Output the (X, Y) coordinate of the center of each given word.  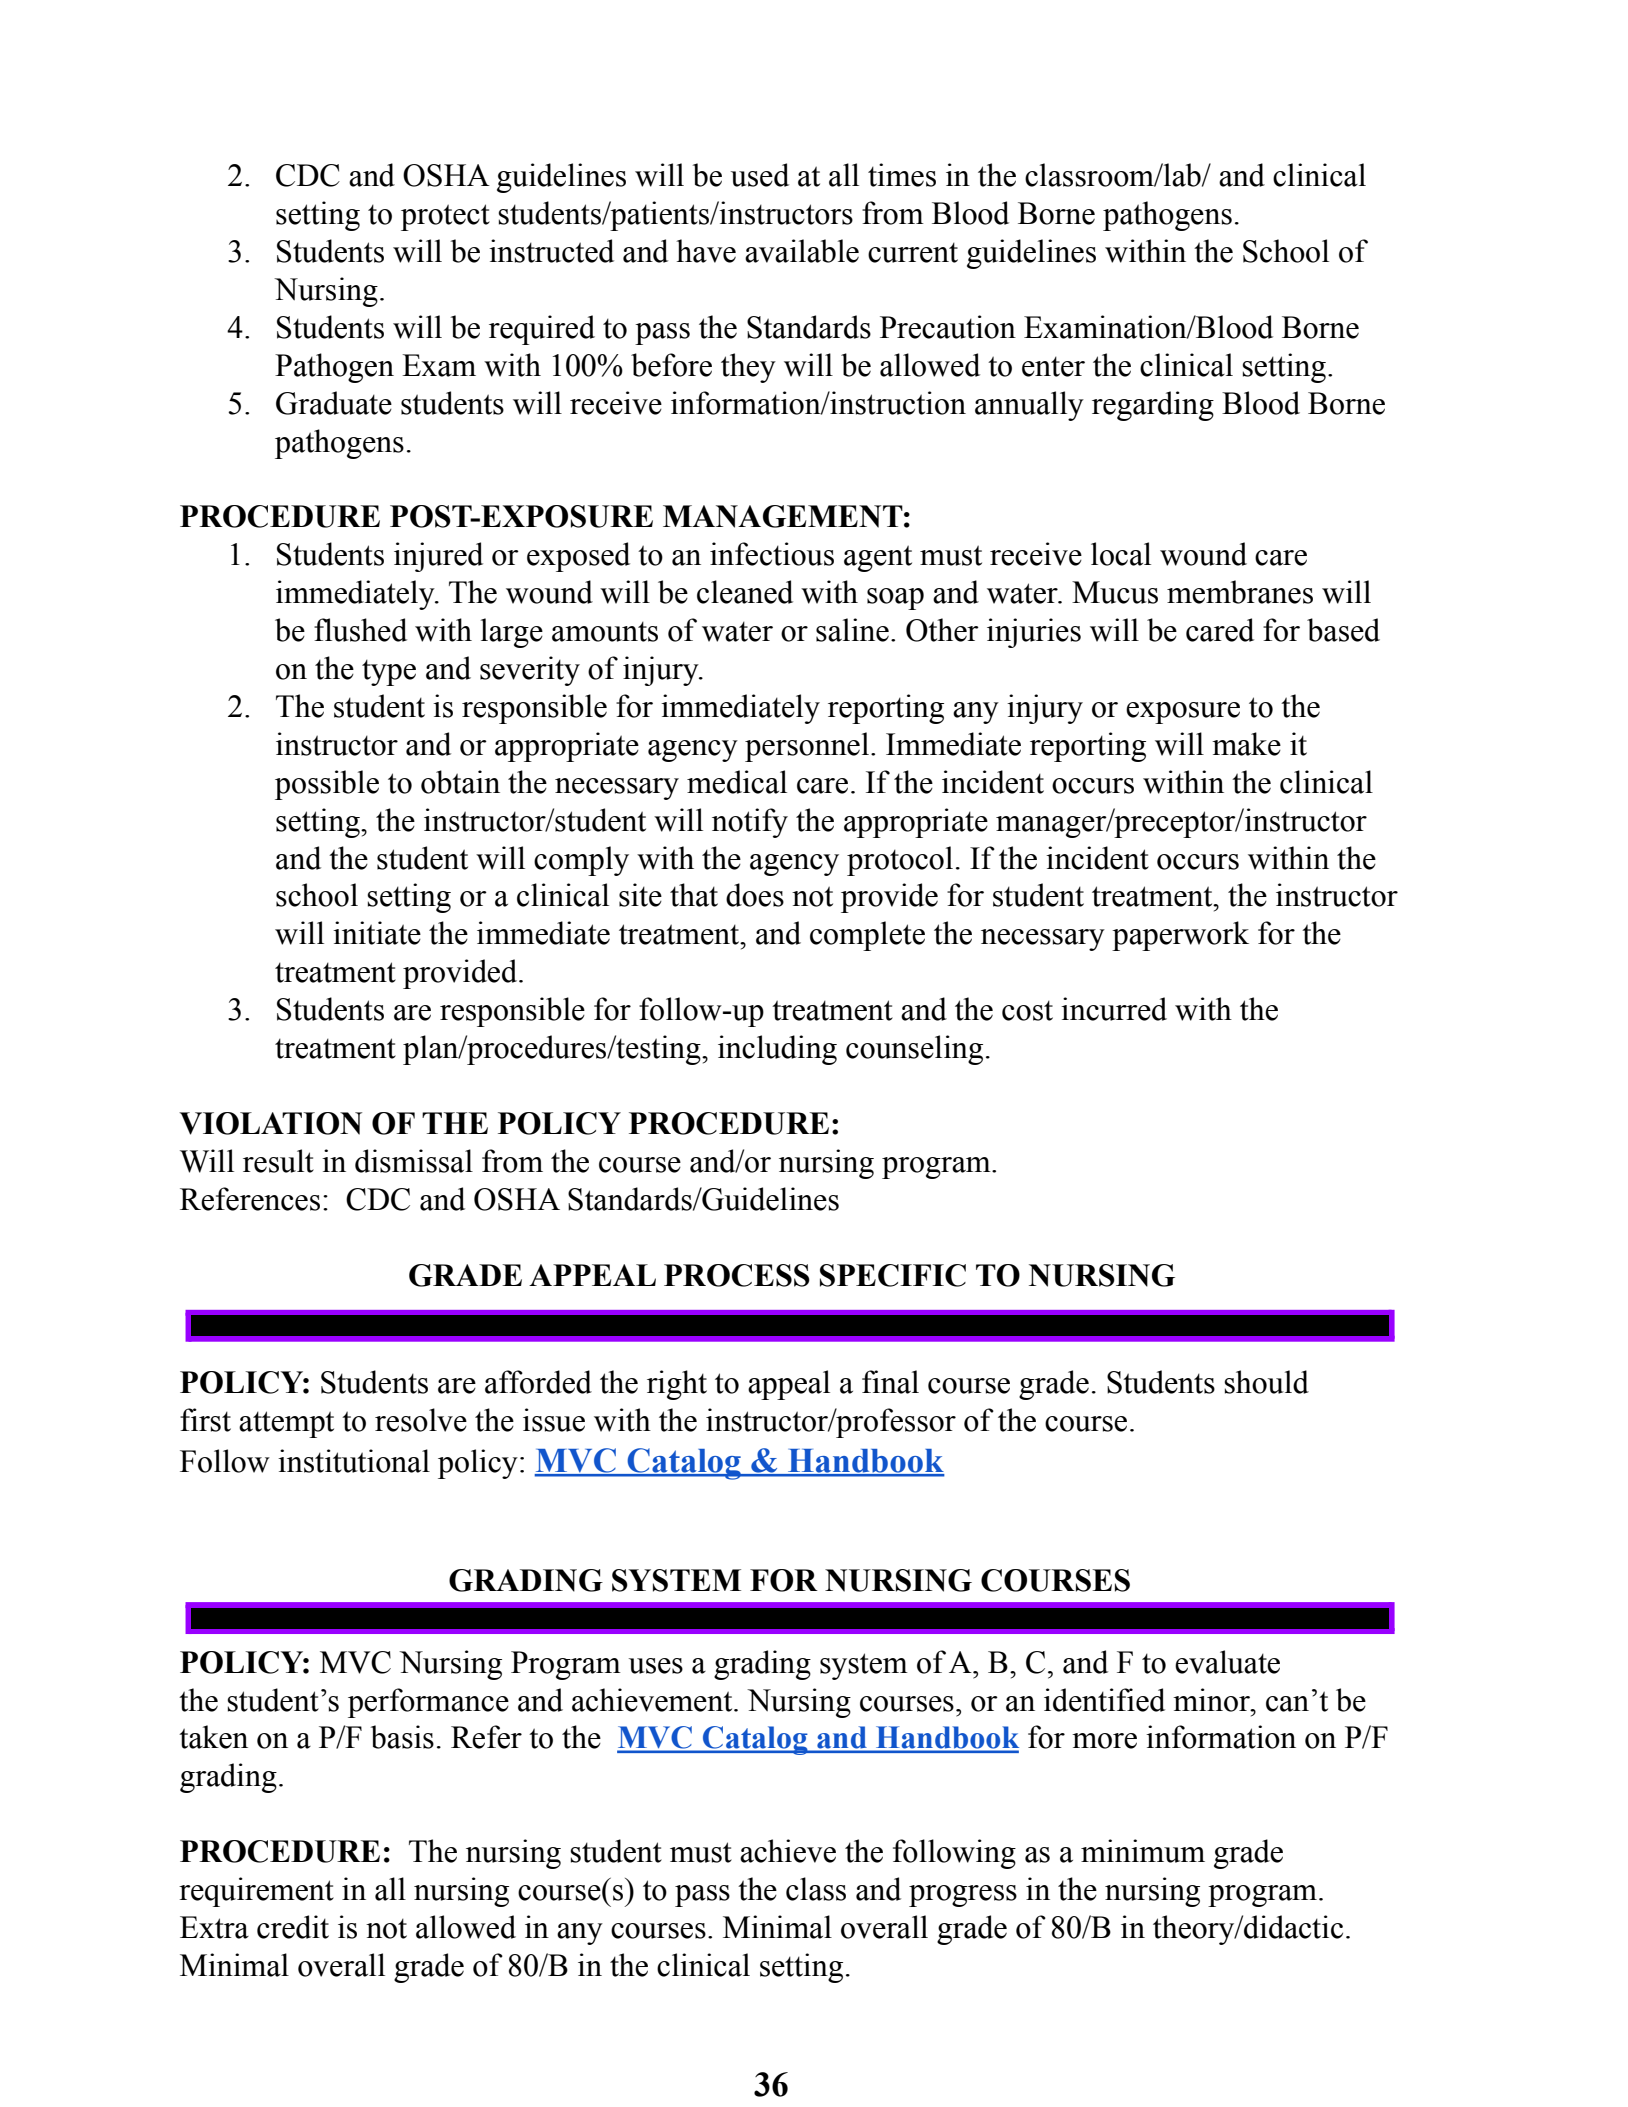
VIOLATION (270, 1123)
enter (1053, 367)
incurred (1114, 1009)
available (802, 251)
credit (293, 1927)
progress (963, 1896)
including (777, 1050)
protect (445, 217)
